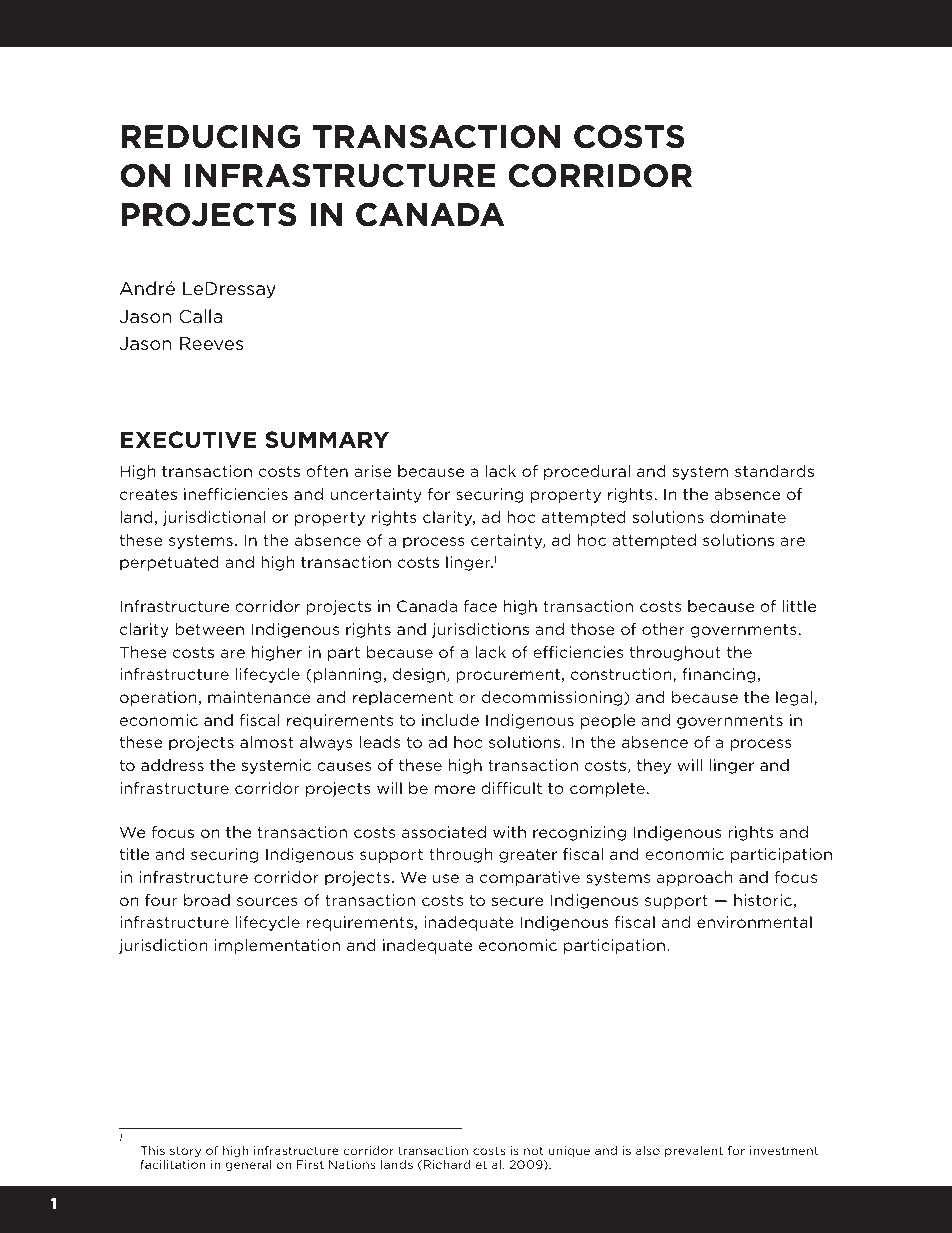 This screenshot has height=1233, width=952. What do you see at coordinates (209, 629) in the screenshot?
I see `between` at bounding box center [209, 629].
